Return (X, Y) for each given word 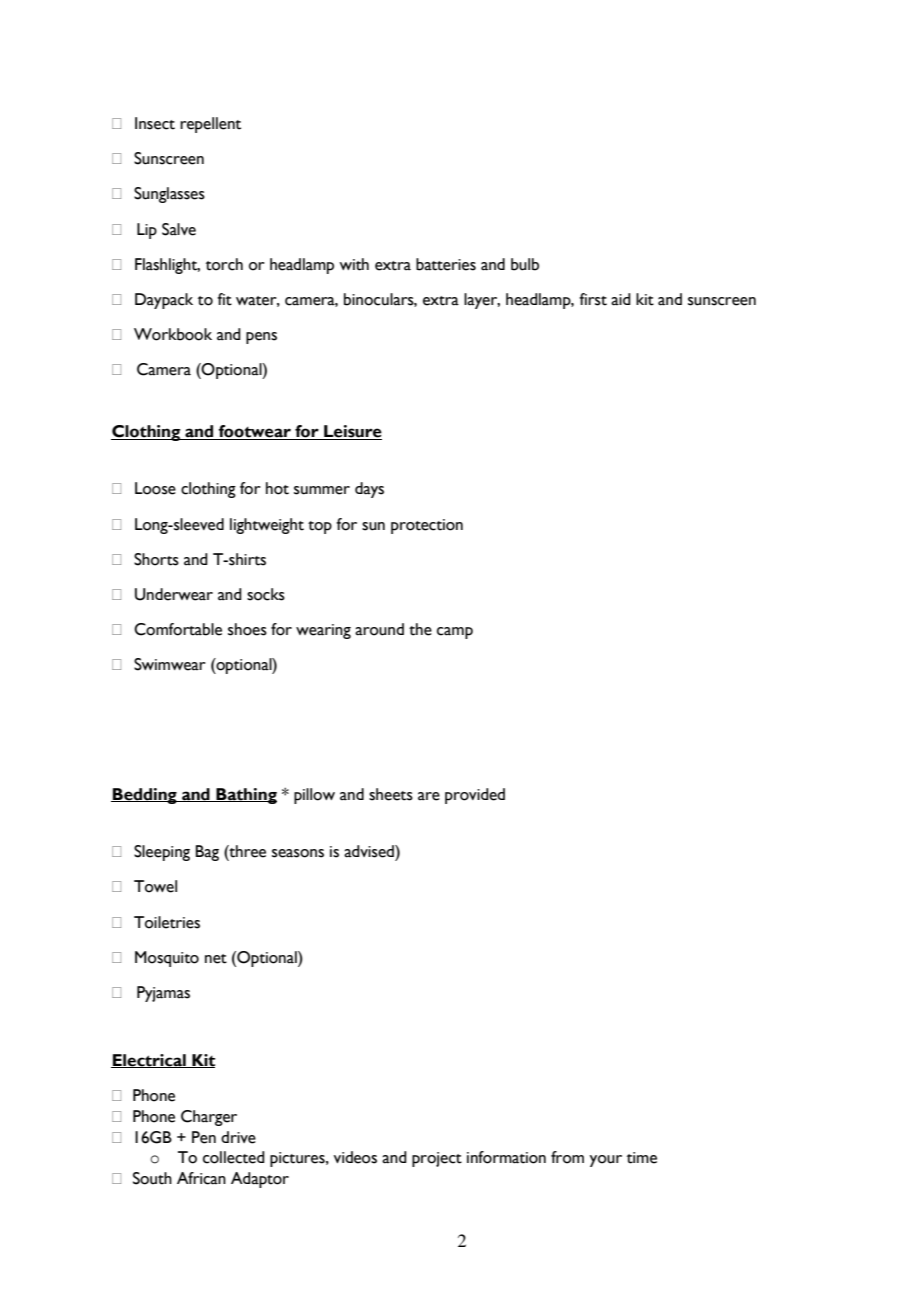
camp (455, 633)
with (354, 264)
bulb (525, 264)
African (201, 1178)
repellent (210, 125)
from (567, 1157)
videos (355, 1157)
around (379, 629)
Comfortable (178, 629)
